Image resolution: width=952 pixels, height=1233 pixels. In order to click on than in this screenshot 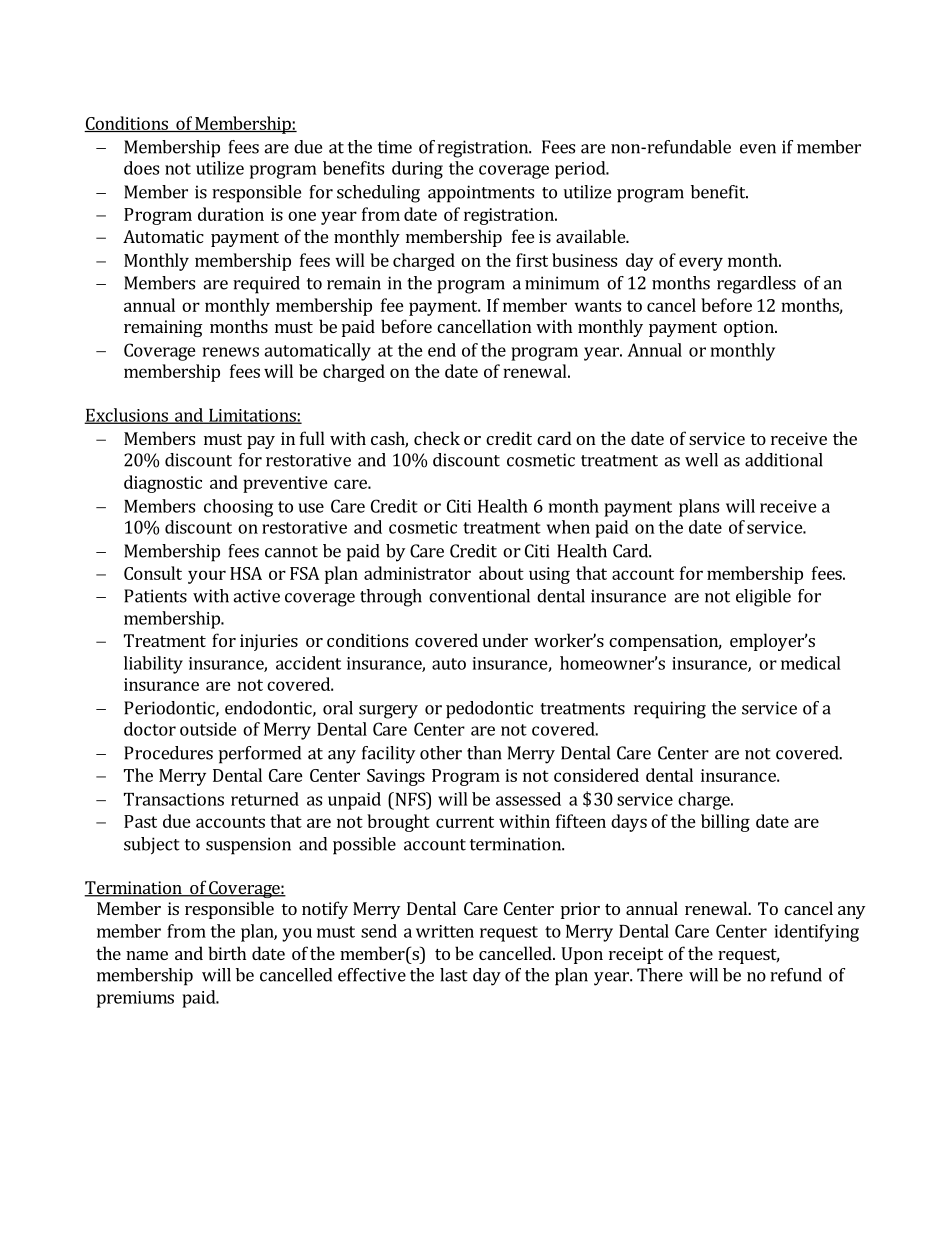, I will do `click(484, 753)`.
